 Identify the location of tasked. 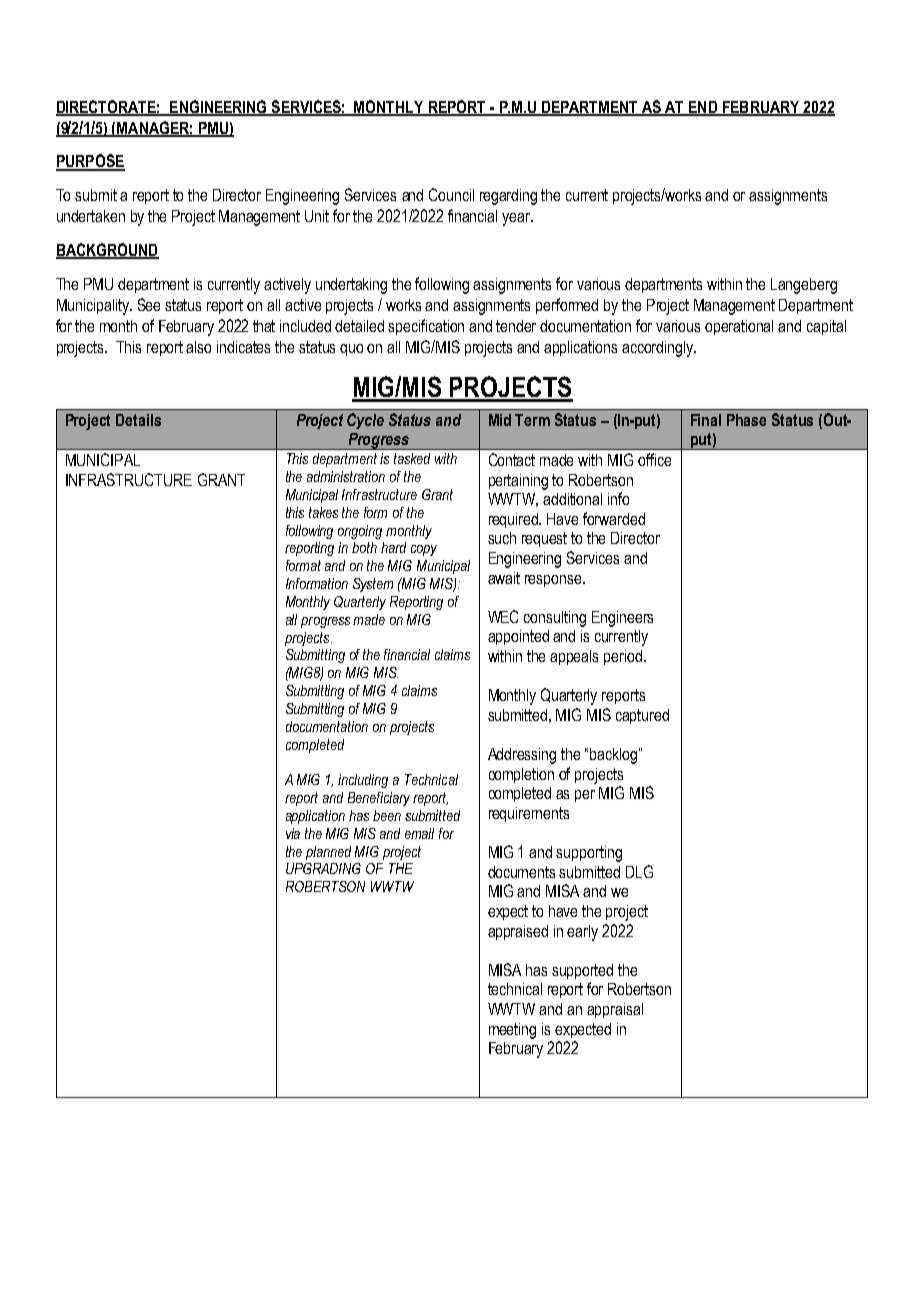
(412, 458).
